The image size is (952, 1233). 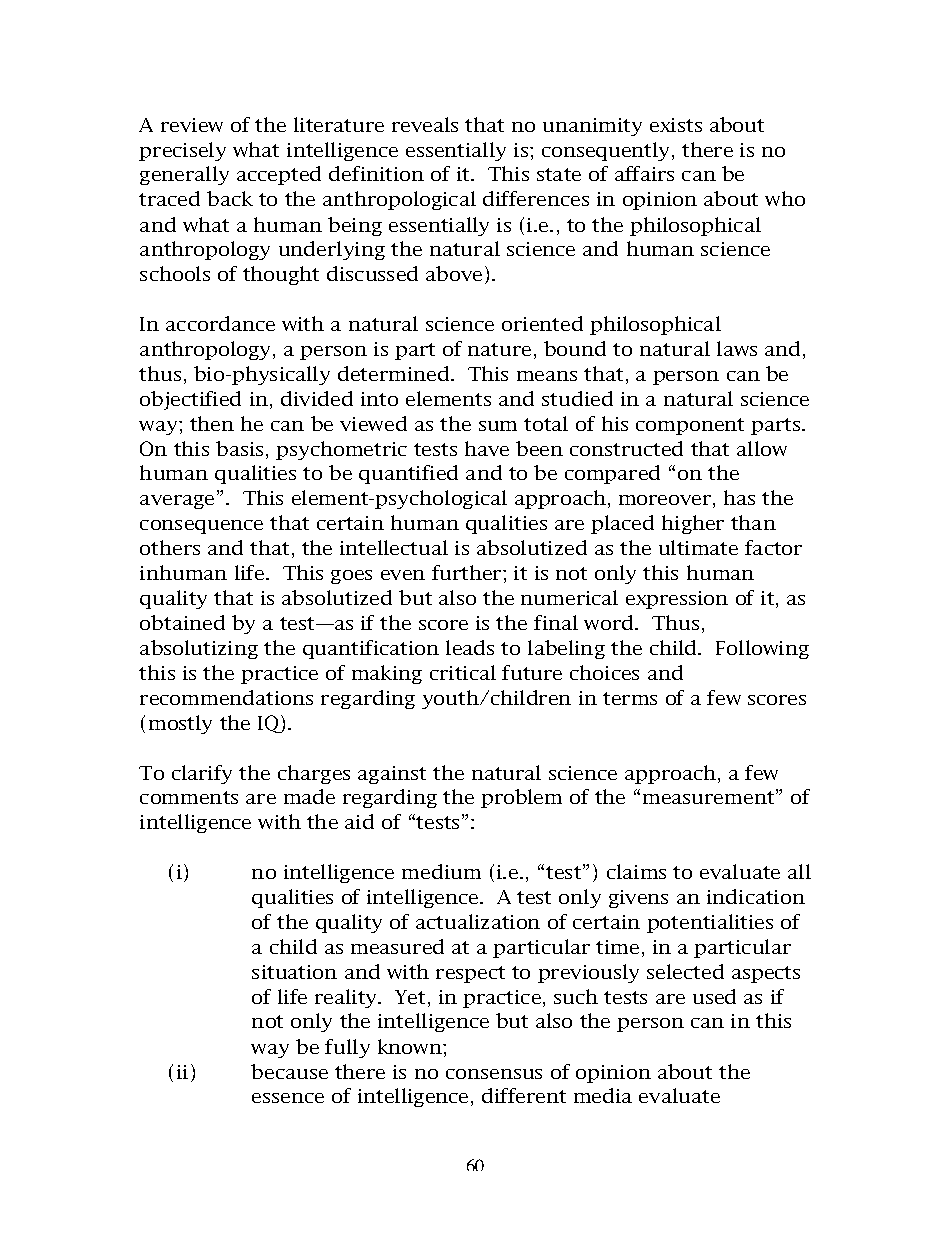 What do you see at coordinates (190, 400) in the screenshot?
I see `objectified` at bounding box center [190, 400].
